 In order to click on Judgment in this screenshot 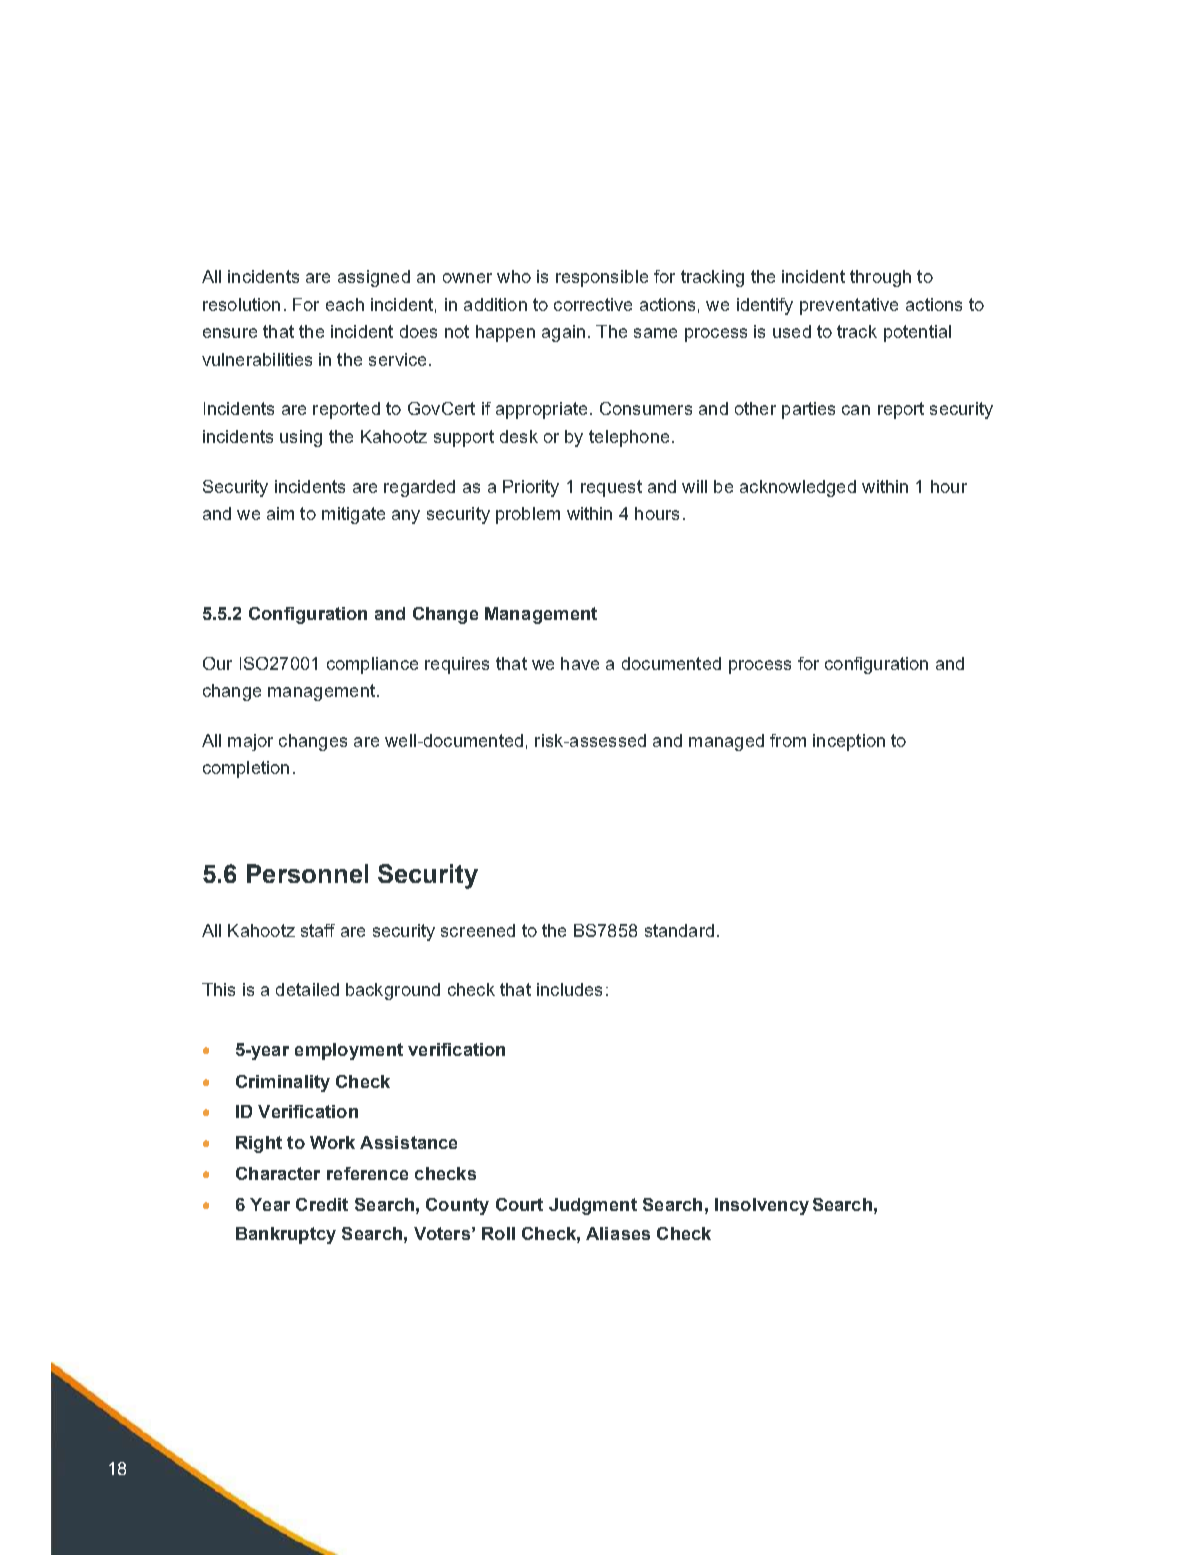, I will do `click(593, 1206)`.
